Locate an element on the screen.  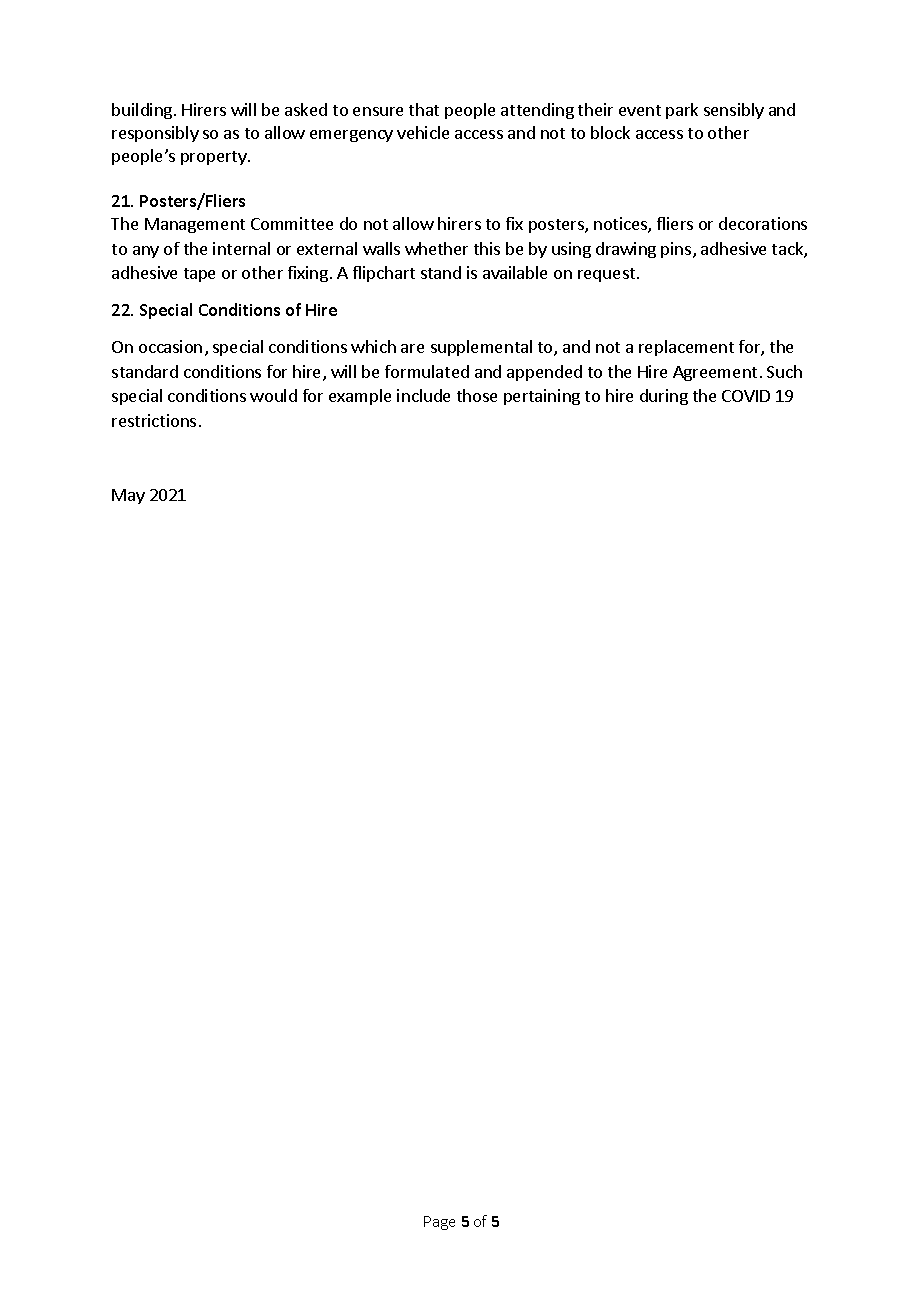
Page is located at coordinates (439, 1223).
